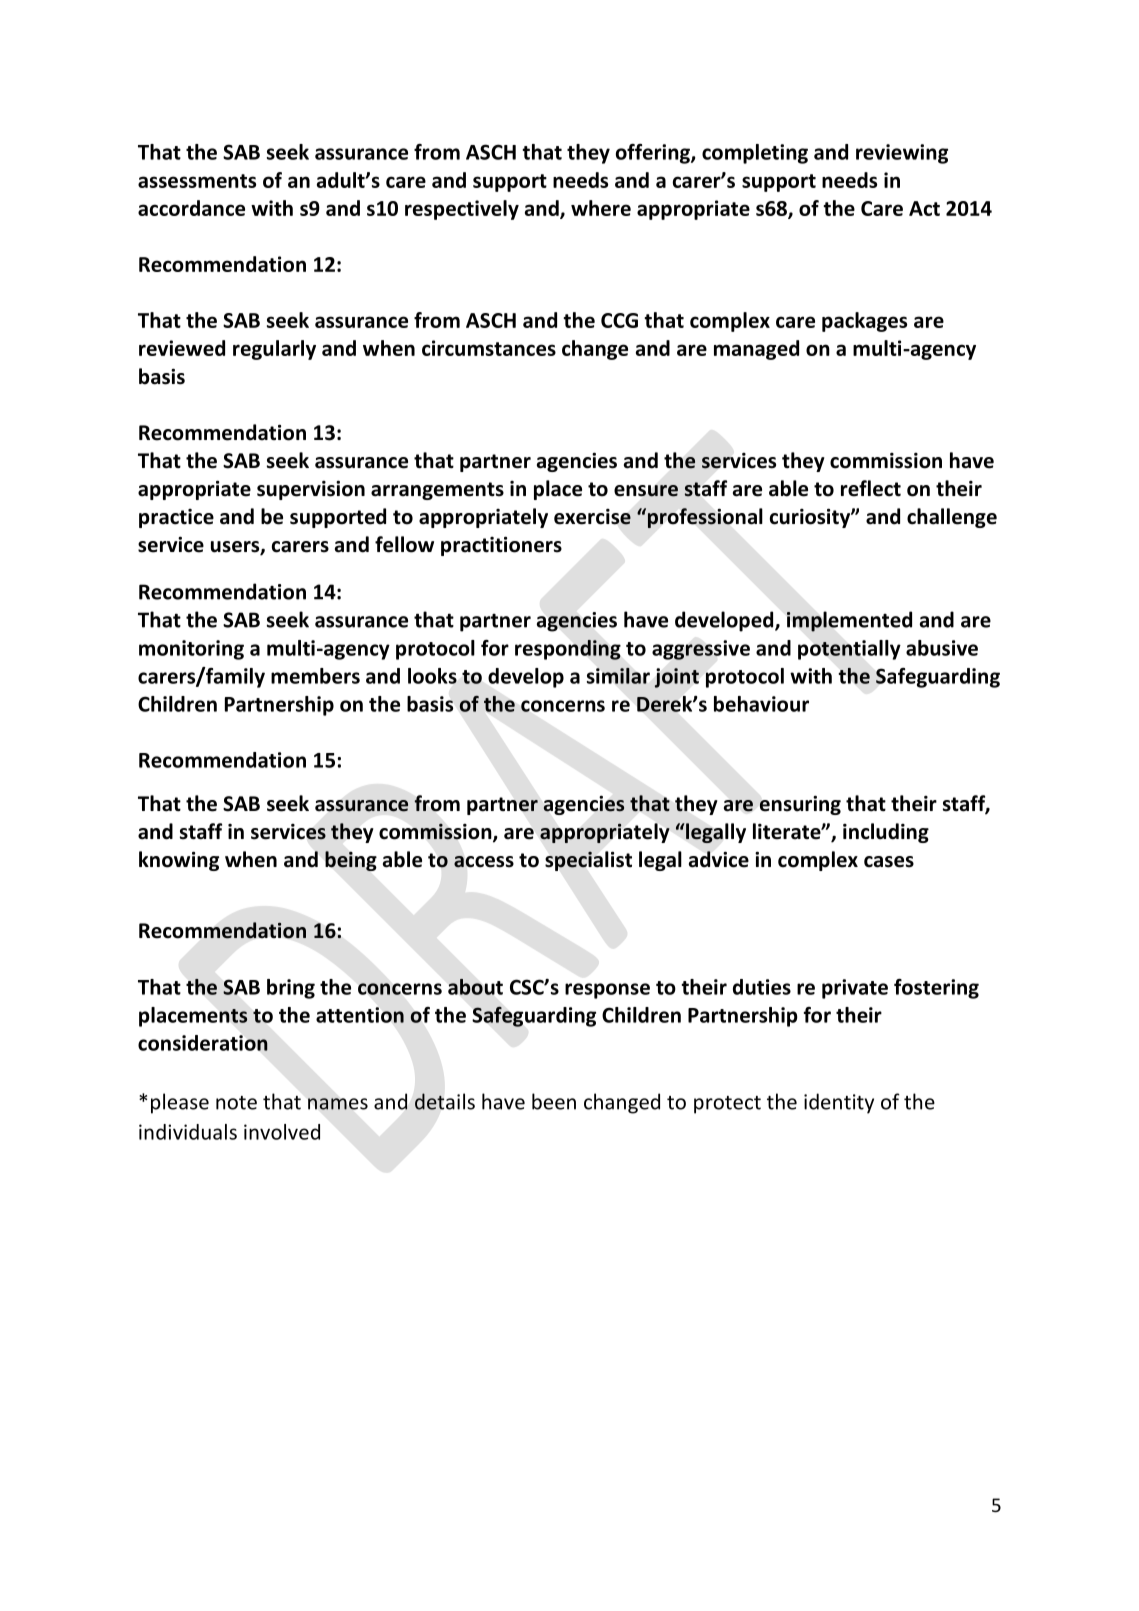 The image size is (1139, 1611). I want to click on reflect, so click(871, 488).
